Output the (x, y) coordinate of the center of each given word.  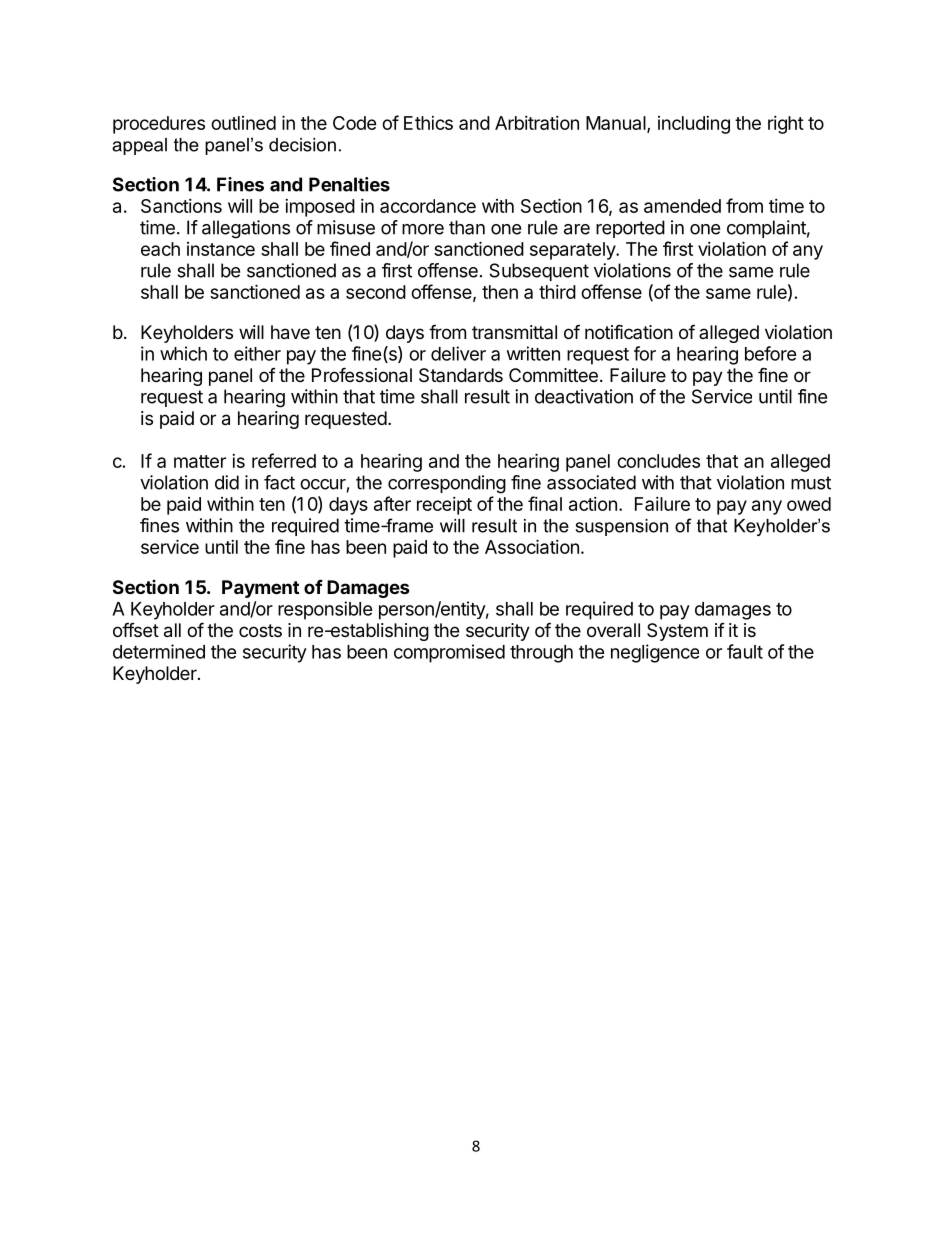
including (694, 125)
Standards (461, 375)
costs (260, 630)
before (771, 353)
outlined (243, 123)
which (183, 353)
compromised (449, 653)
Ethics (428, 123)
